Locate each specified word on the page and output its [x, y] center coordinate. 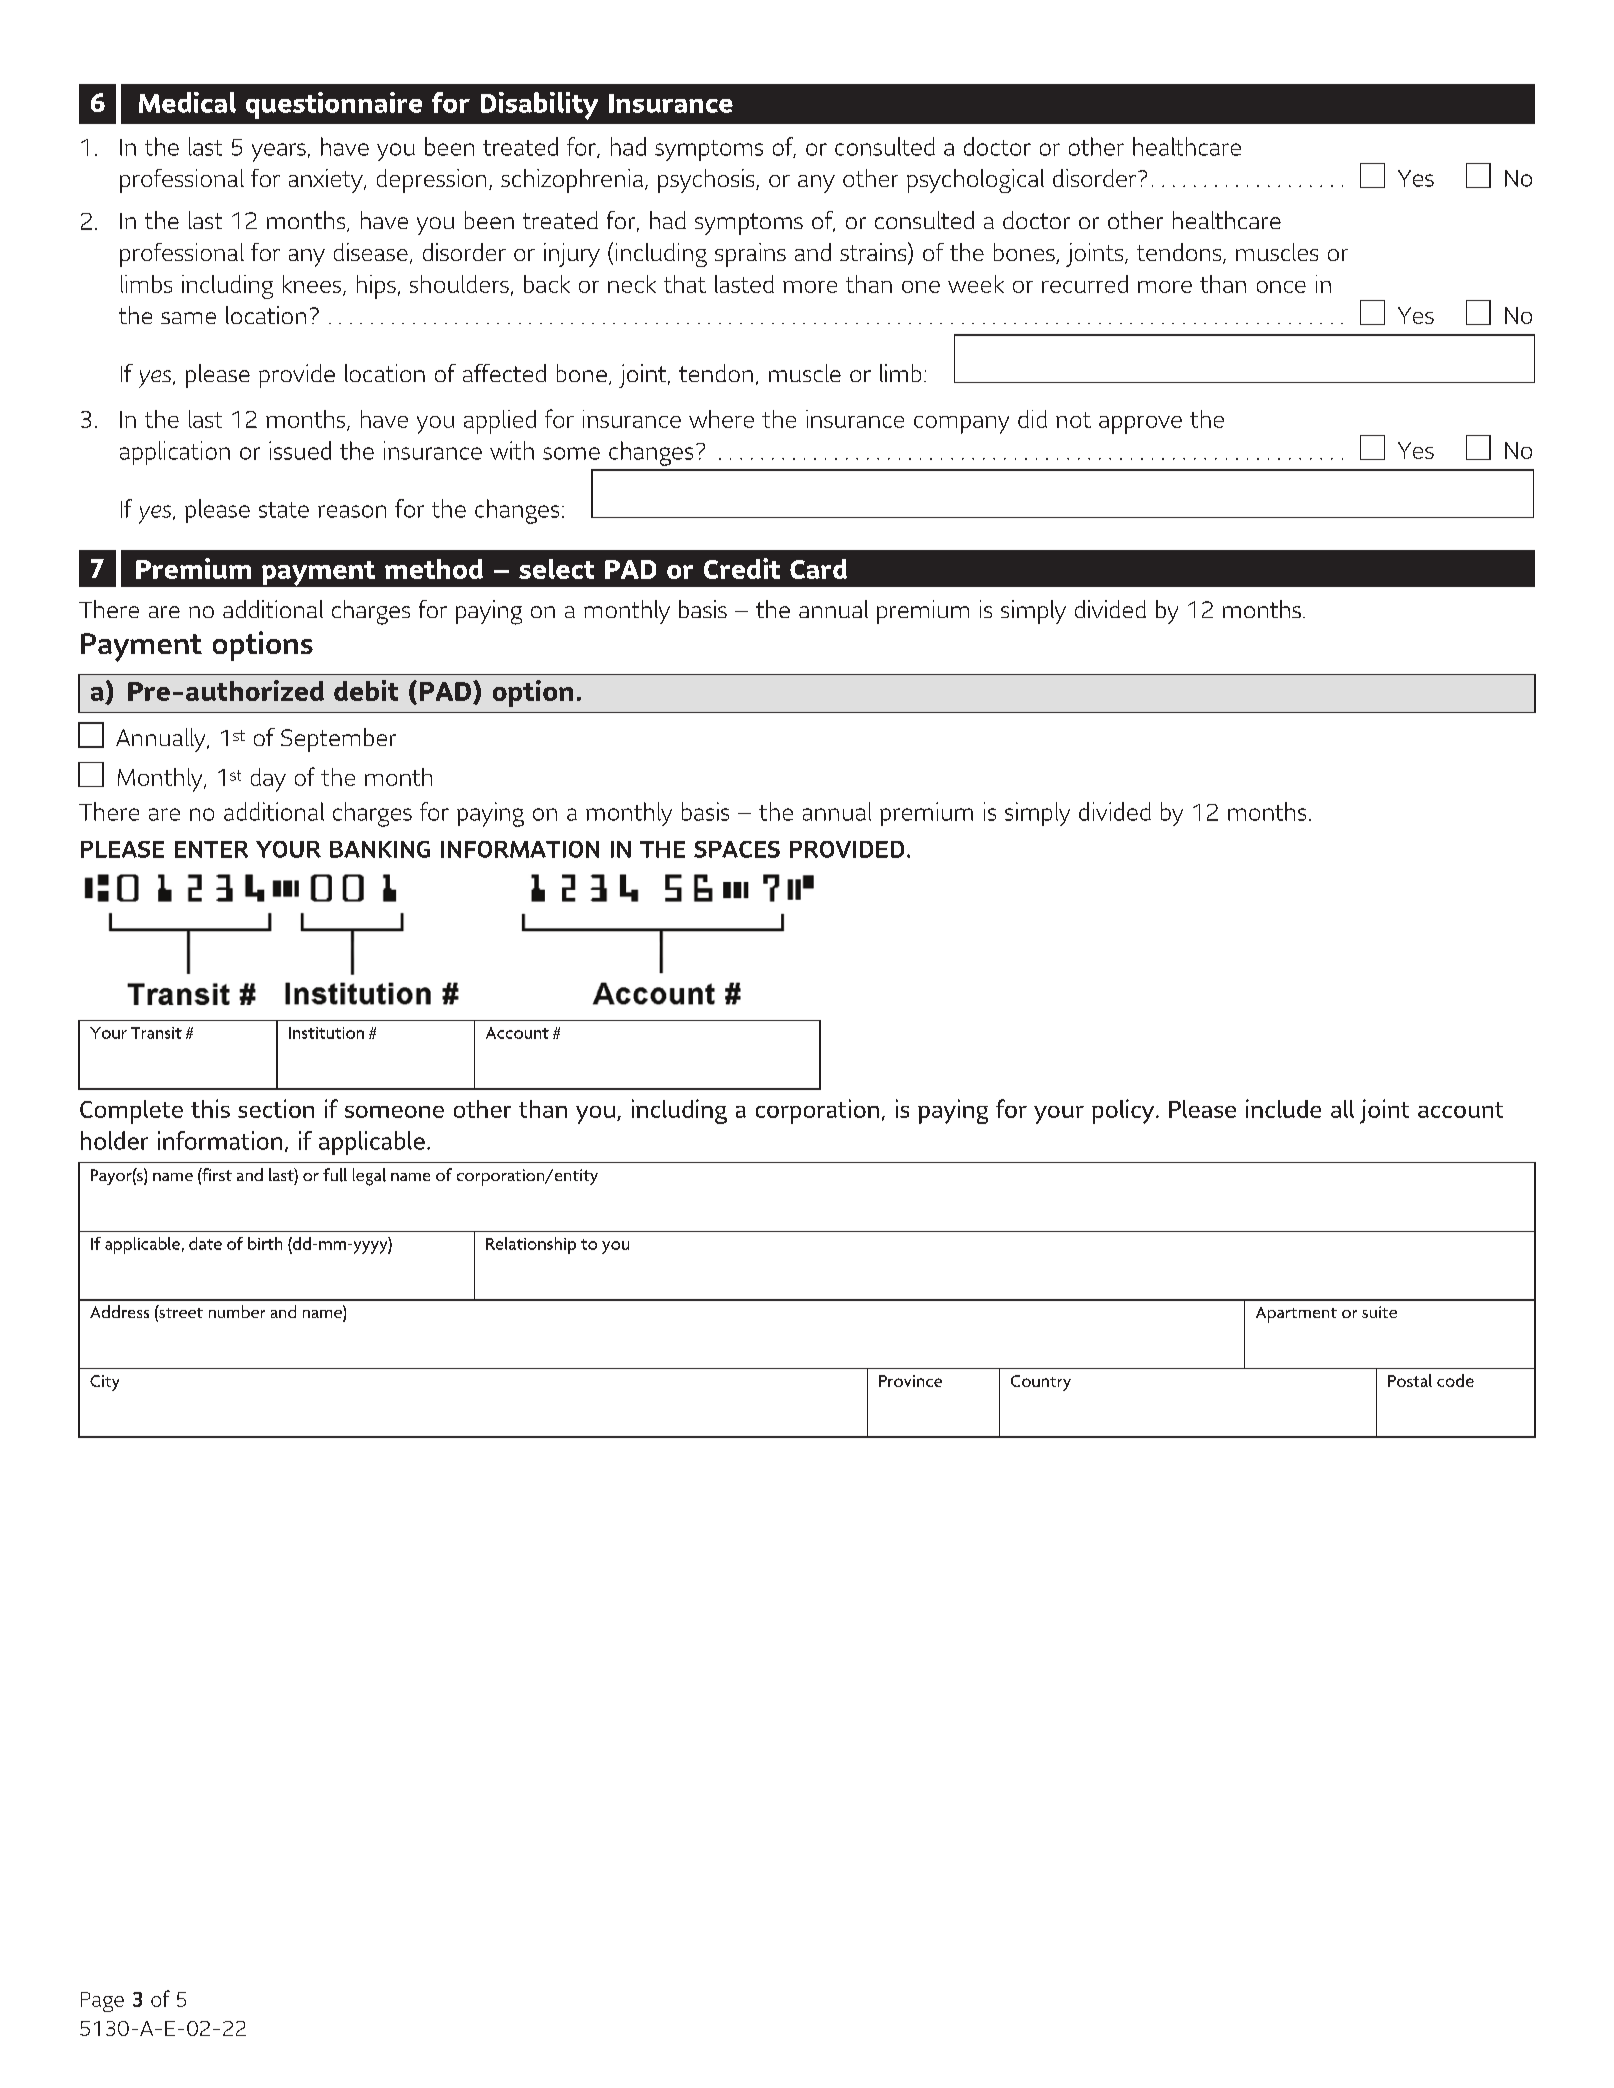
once [1281, 287]
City [104, 1383]
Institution [326, 1033]
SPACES [737, 849]
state [284, 510]
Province [910, 1381]
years [279, 152]
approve [1140, 425]
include [1283, 1108]
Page [102, 2002]
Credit [742, 568]
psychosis [707, 181]
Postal [1410, 1380]
